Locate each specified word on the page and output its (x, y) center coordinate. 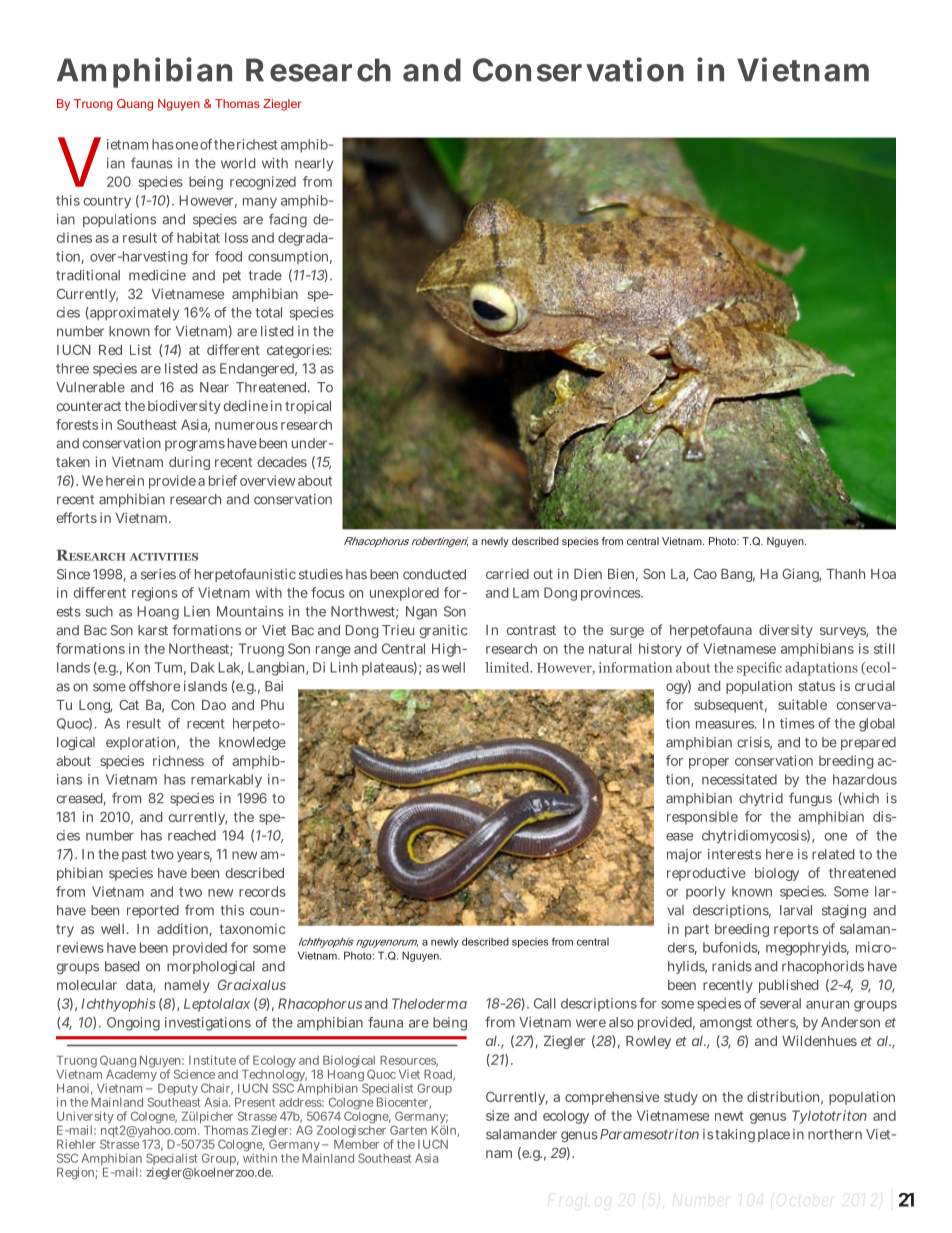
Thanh (845, 574)
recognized (263, 183)
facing (288, 220)
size (497, 1115)
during (189, 463)
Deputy (178, 1089)
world (238, 163)
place (774, 1135)
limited (508, 667)
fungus (810, 799)
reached (192, 835)
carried (507, 573)
